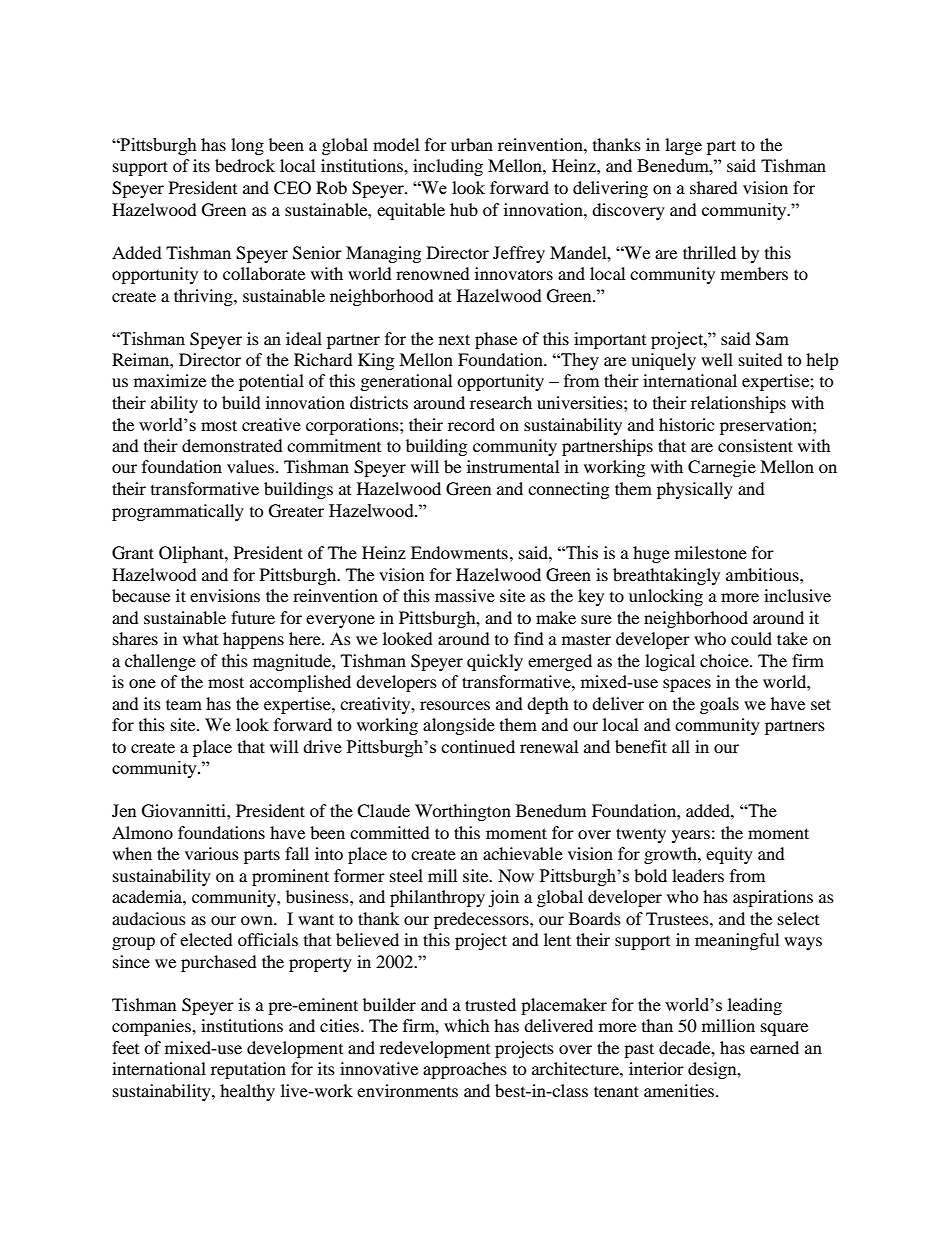 The image size is (952, 1233). Describe the element at coordinates (719, 705) in the page. I see `goals` at that location.
